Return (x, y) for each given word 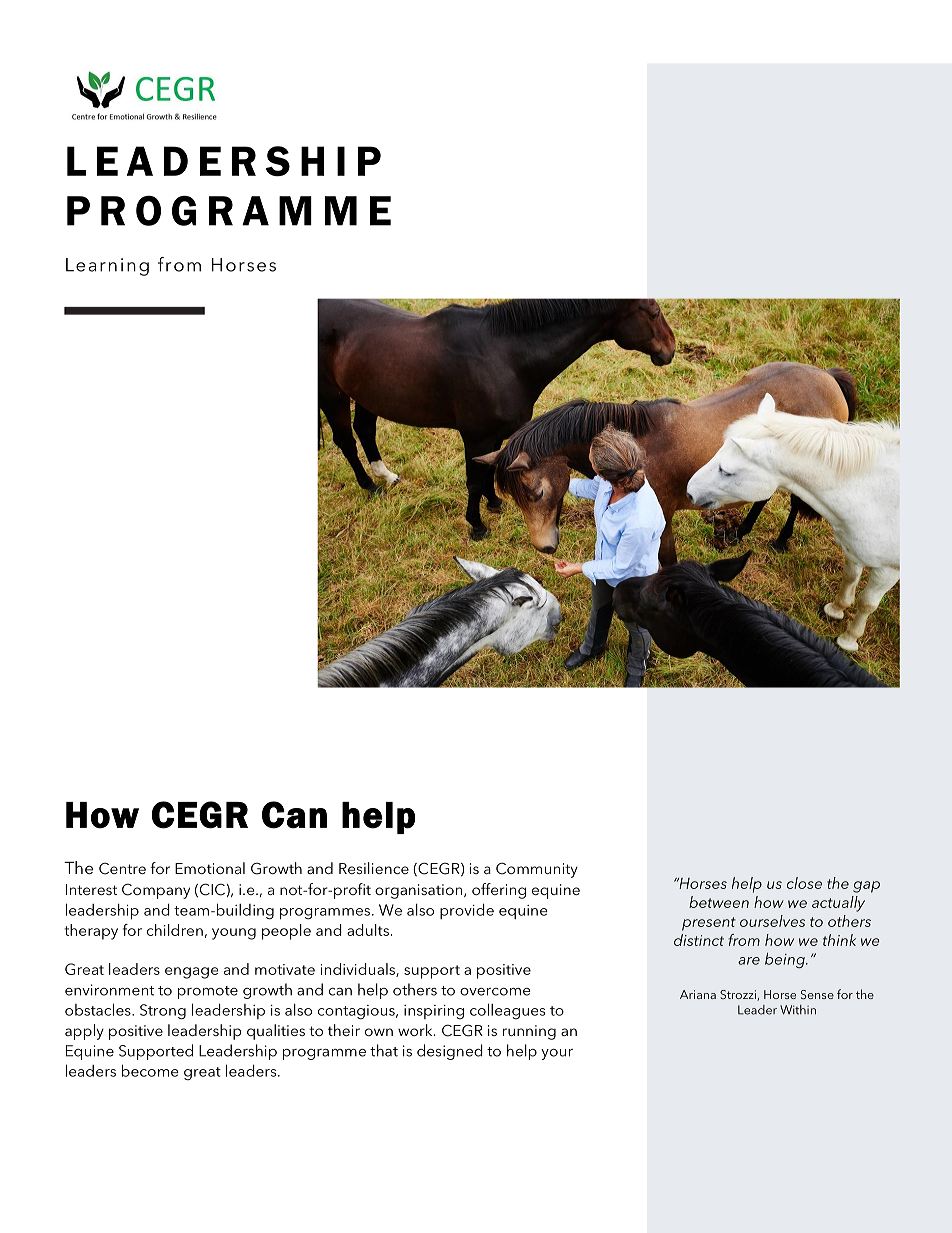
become (150, 1070)
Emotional (210, 868)
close (804, 883)
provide (467, 911)
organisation (420, 891)
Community (537, 870)
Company (156, 891)
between (719, 902)
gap (866, 887)
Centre (122, 868)
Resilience (374, 868)
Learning (107, 267)
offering (499, 891)
